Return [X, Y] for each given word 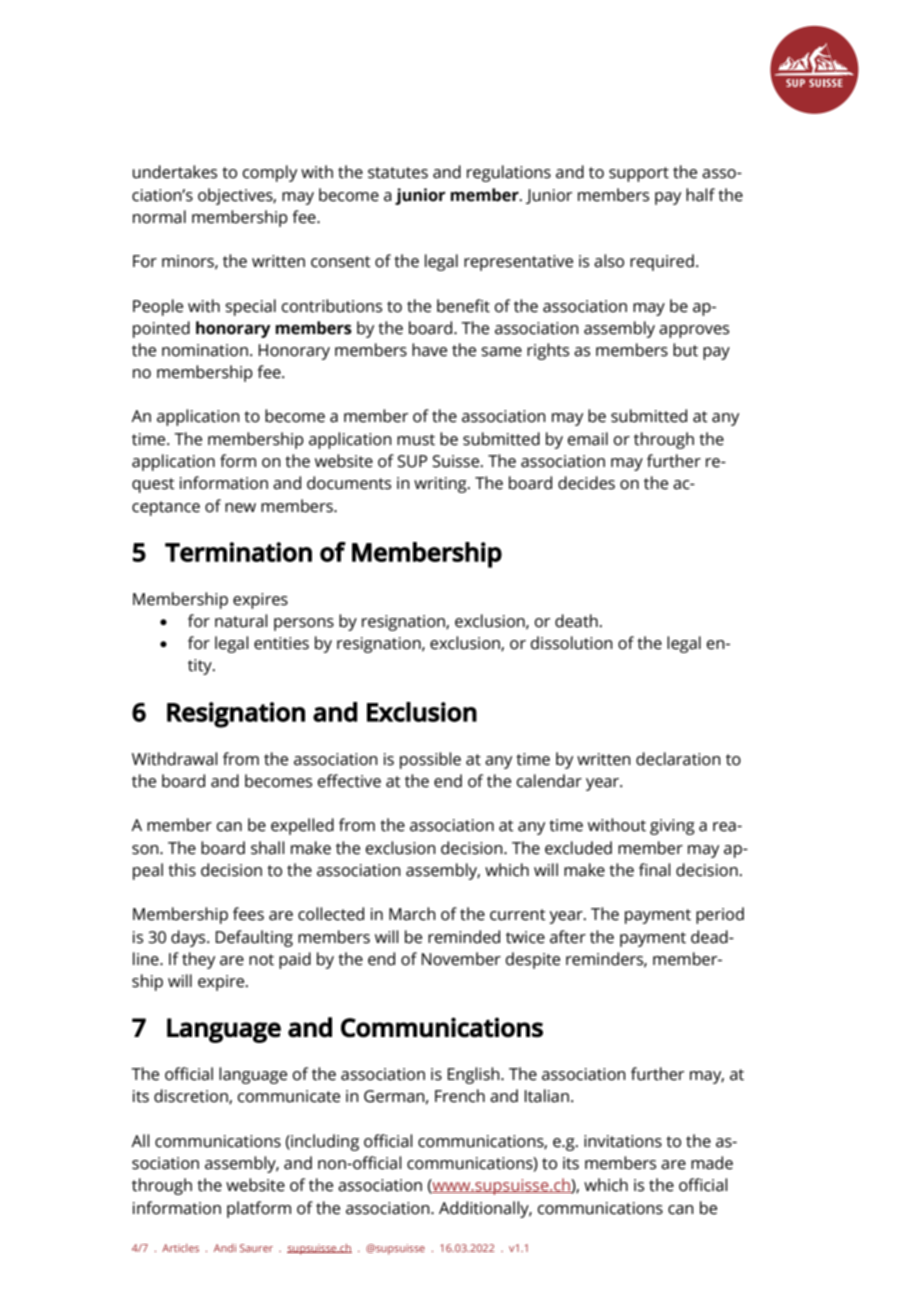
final [655, 870]
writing [441, 485]
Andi [225, 1248]
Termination [238, 552]
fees [248, 914]
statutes [398, 173]
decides [586, 483]
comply [270, 173]
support [639, 174]
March [412, 914]
